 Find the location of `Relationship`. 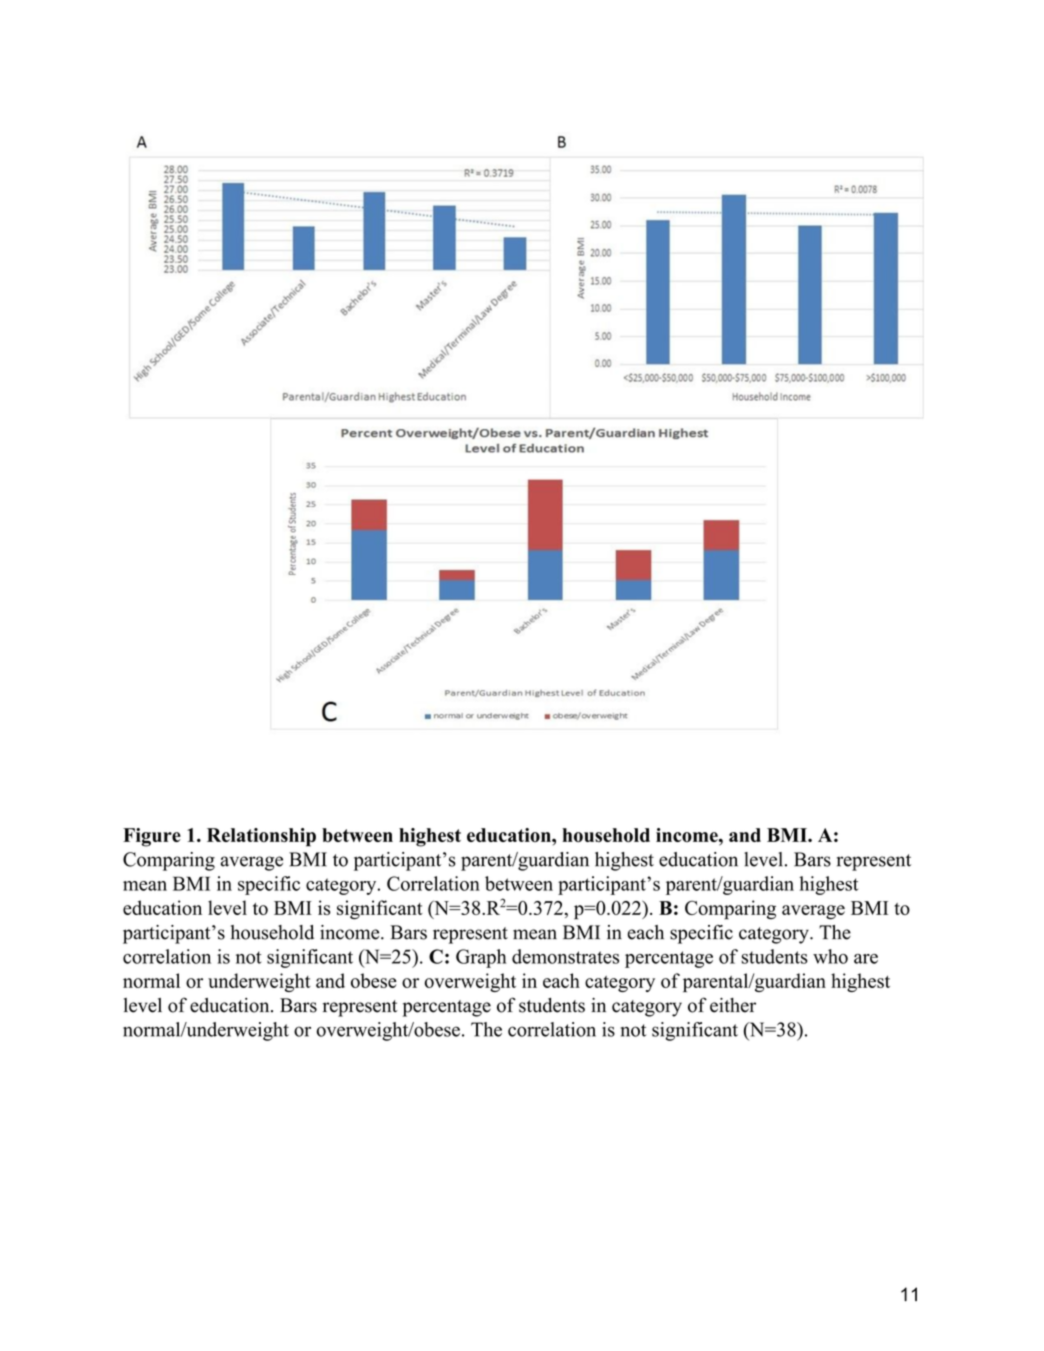

Relationship is located at coordinates (261, 837).
